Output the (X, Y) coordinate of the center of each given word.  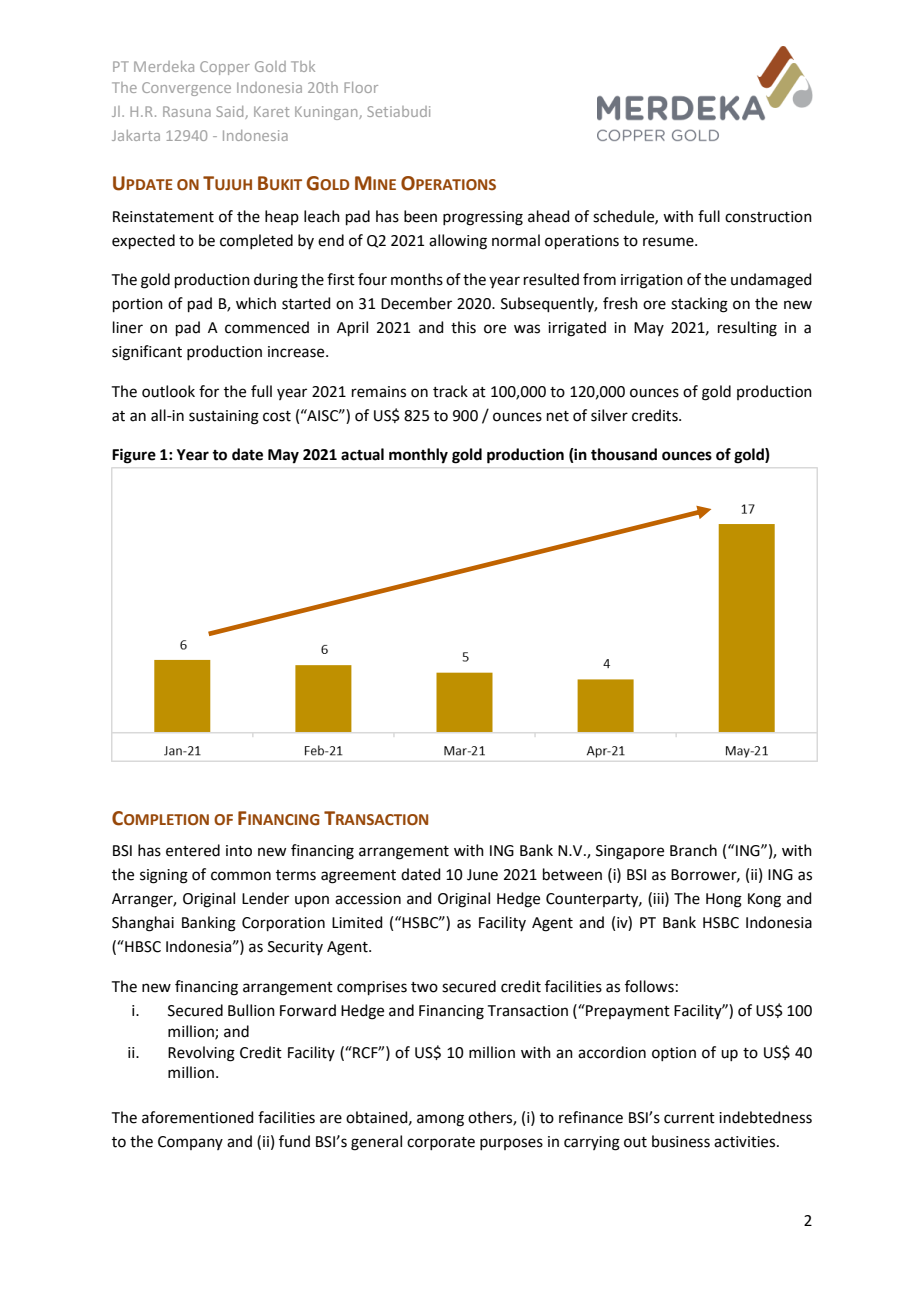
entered (193, 850)
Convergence (186, 89)
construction (768, 217)
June (482, 875)
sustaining (224, 417)
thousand (624, 454)
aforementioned (198, 1117)
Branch (693, 850)
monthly (418, 456)
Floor (361, 87)
